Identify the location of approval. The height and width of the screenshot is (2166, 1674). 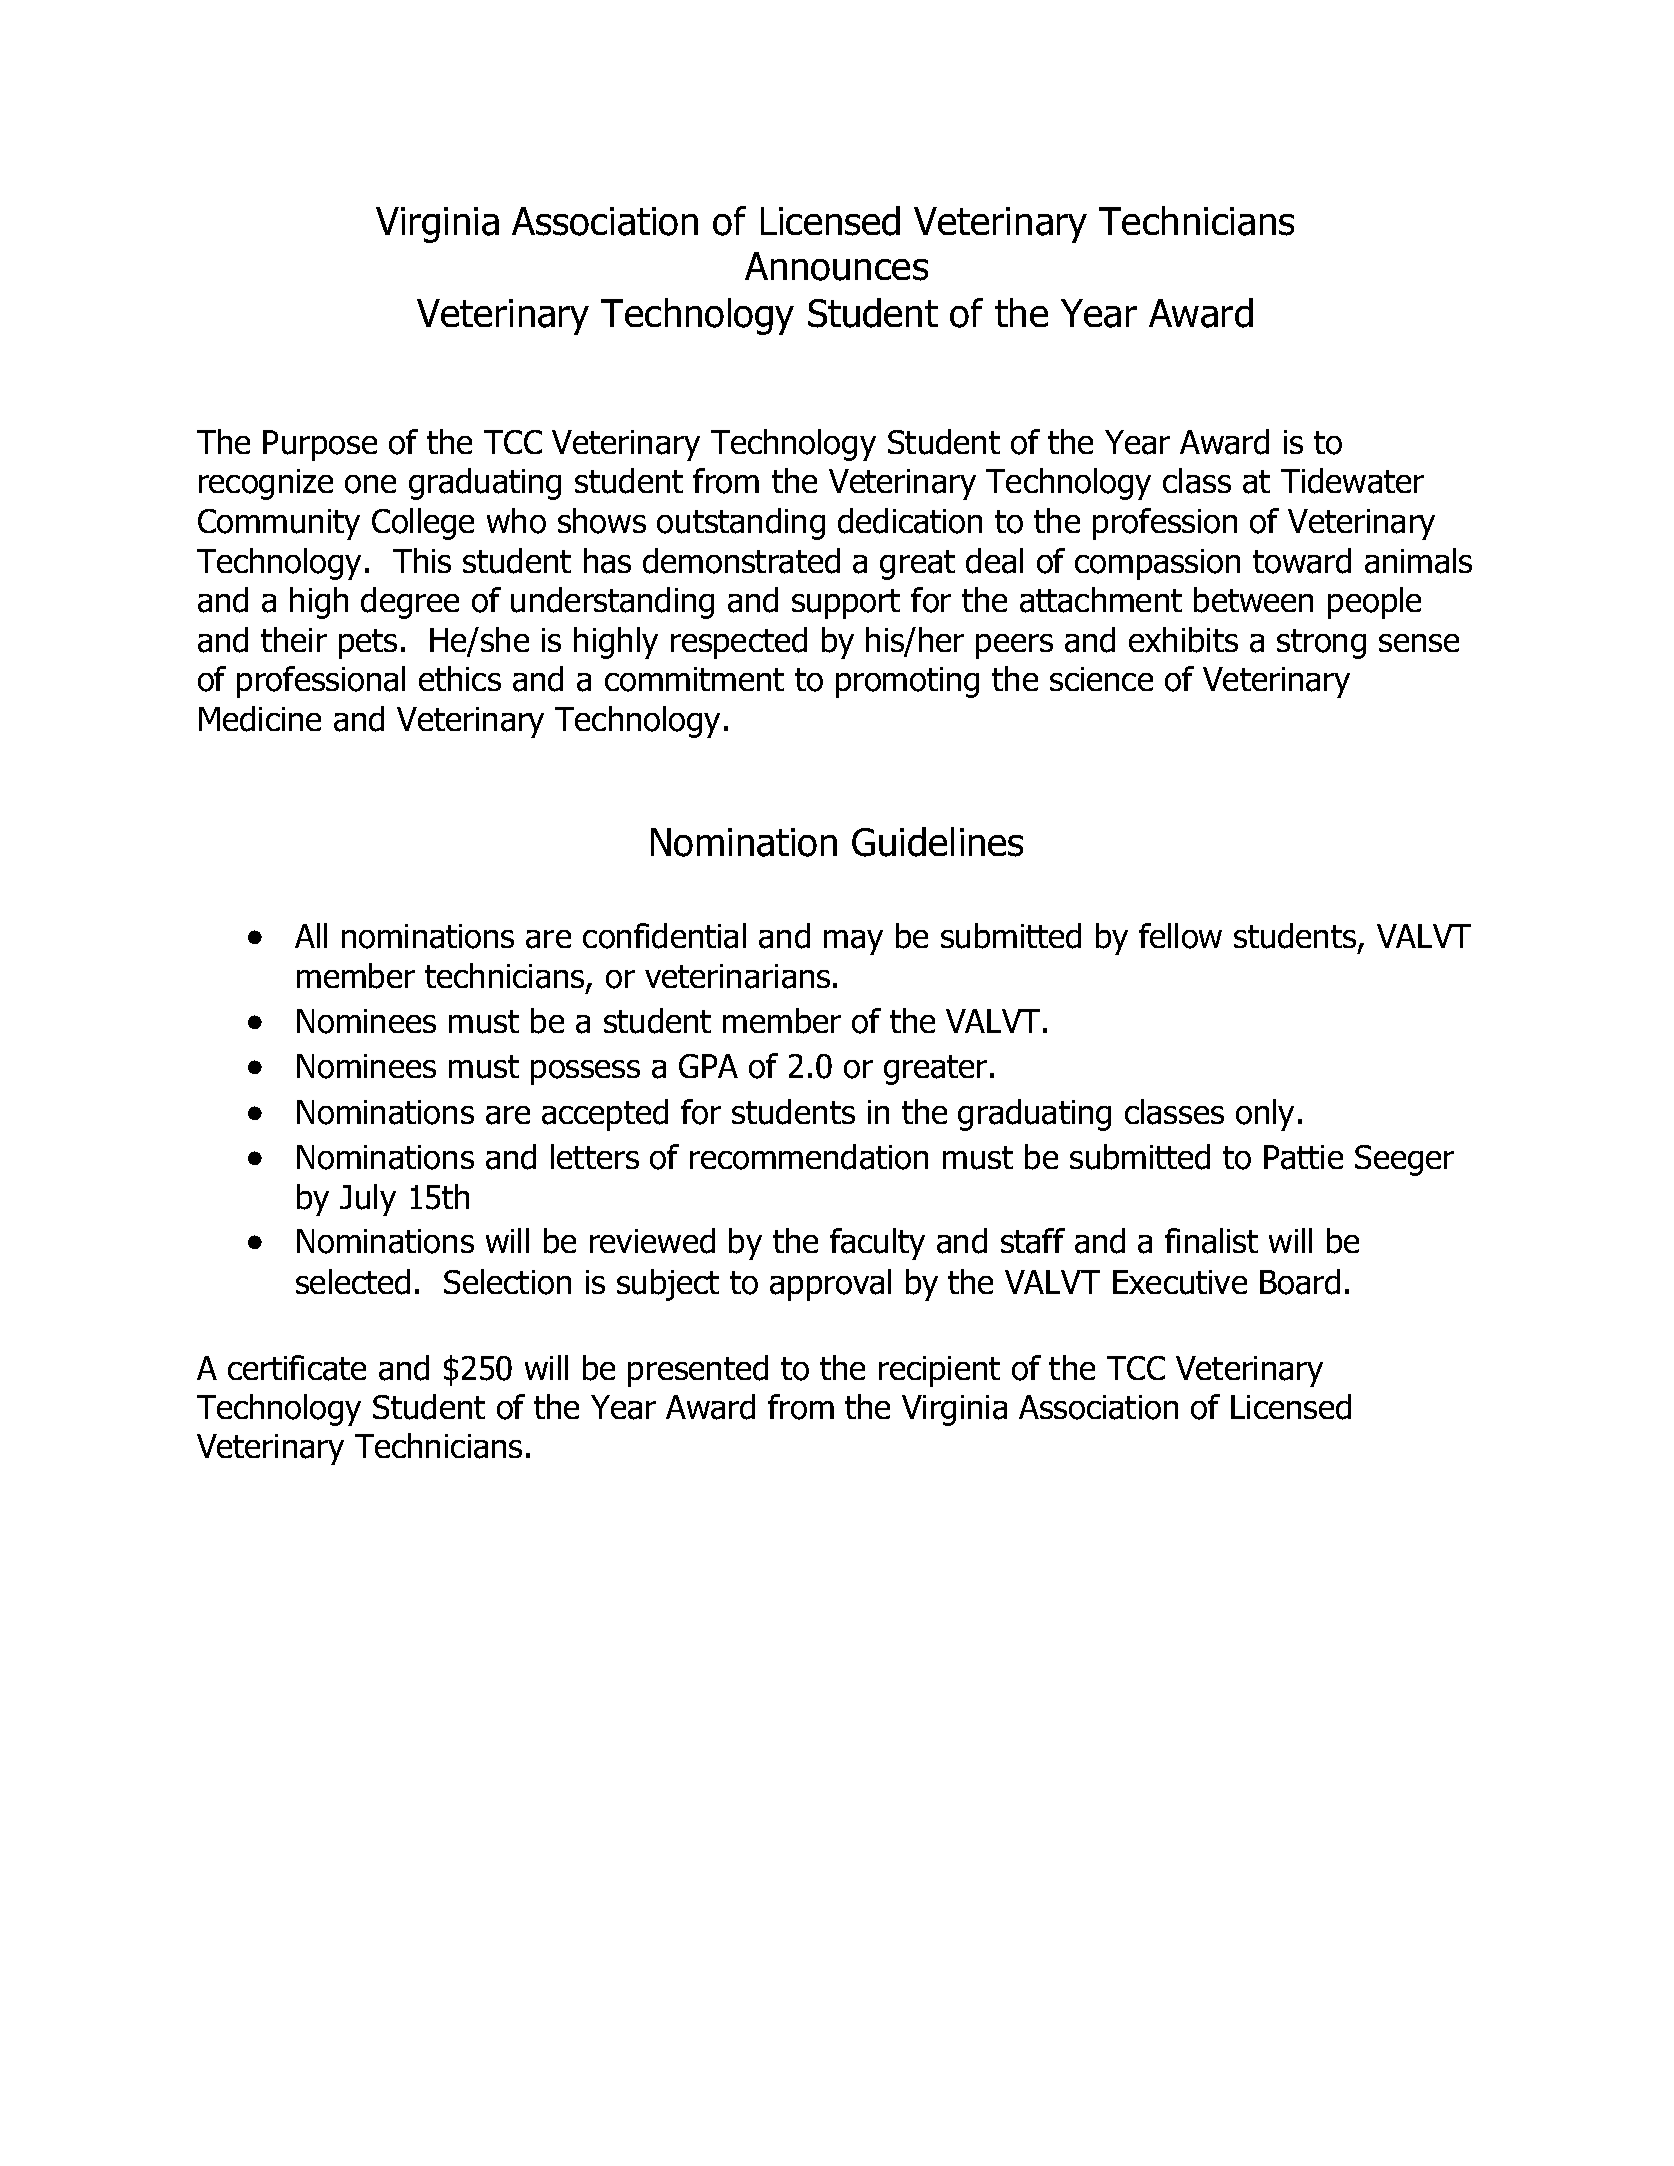
(830, 1285).
